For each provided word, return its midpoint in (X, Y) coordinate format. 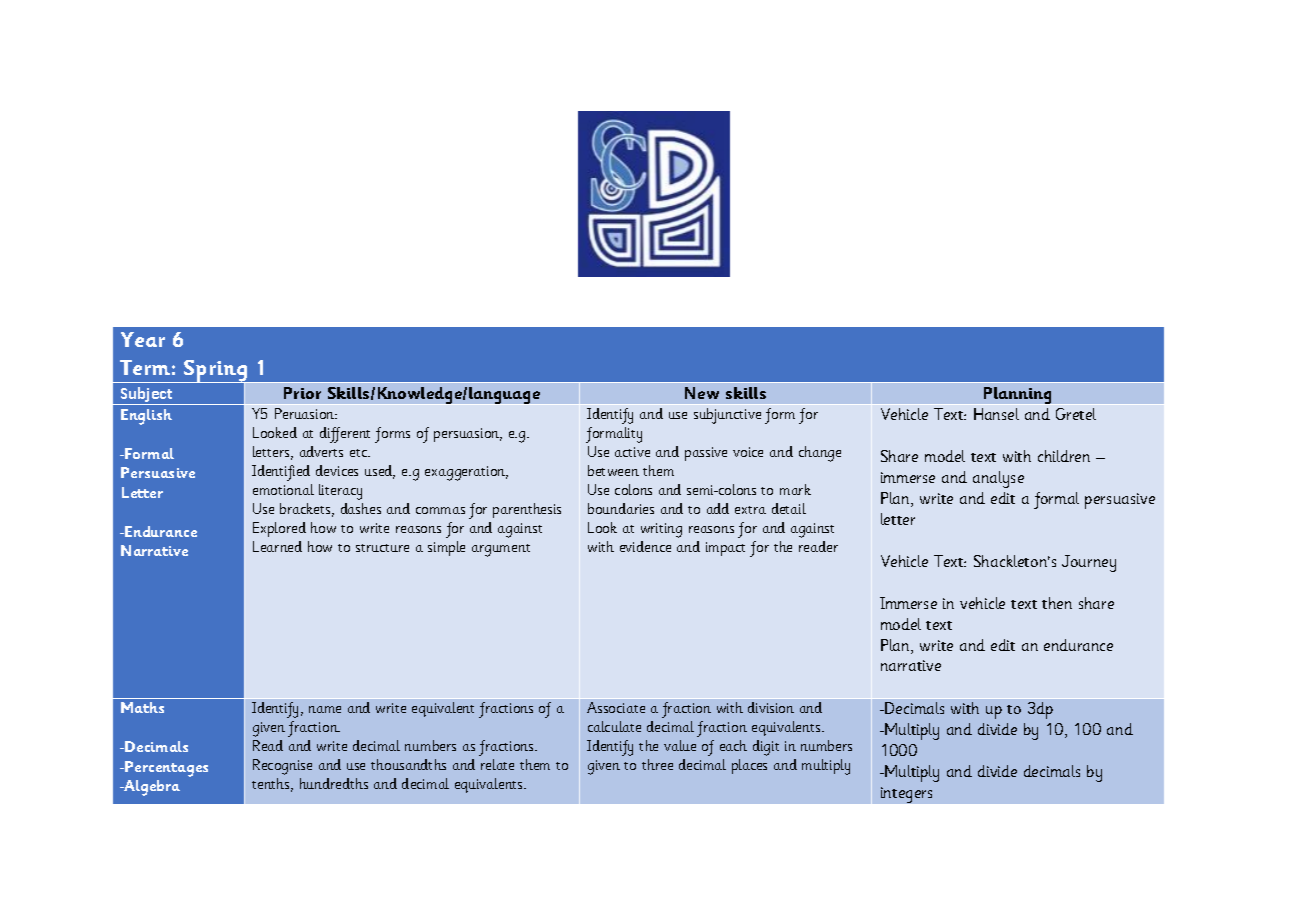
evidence (645, 546)
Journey (1089, 563)
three (657, 764)
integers (906, 795)
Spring (215, 372)
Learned (277, 546)
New (702, 393)
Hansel (996, 414)
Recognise (282, 767)
